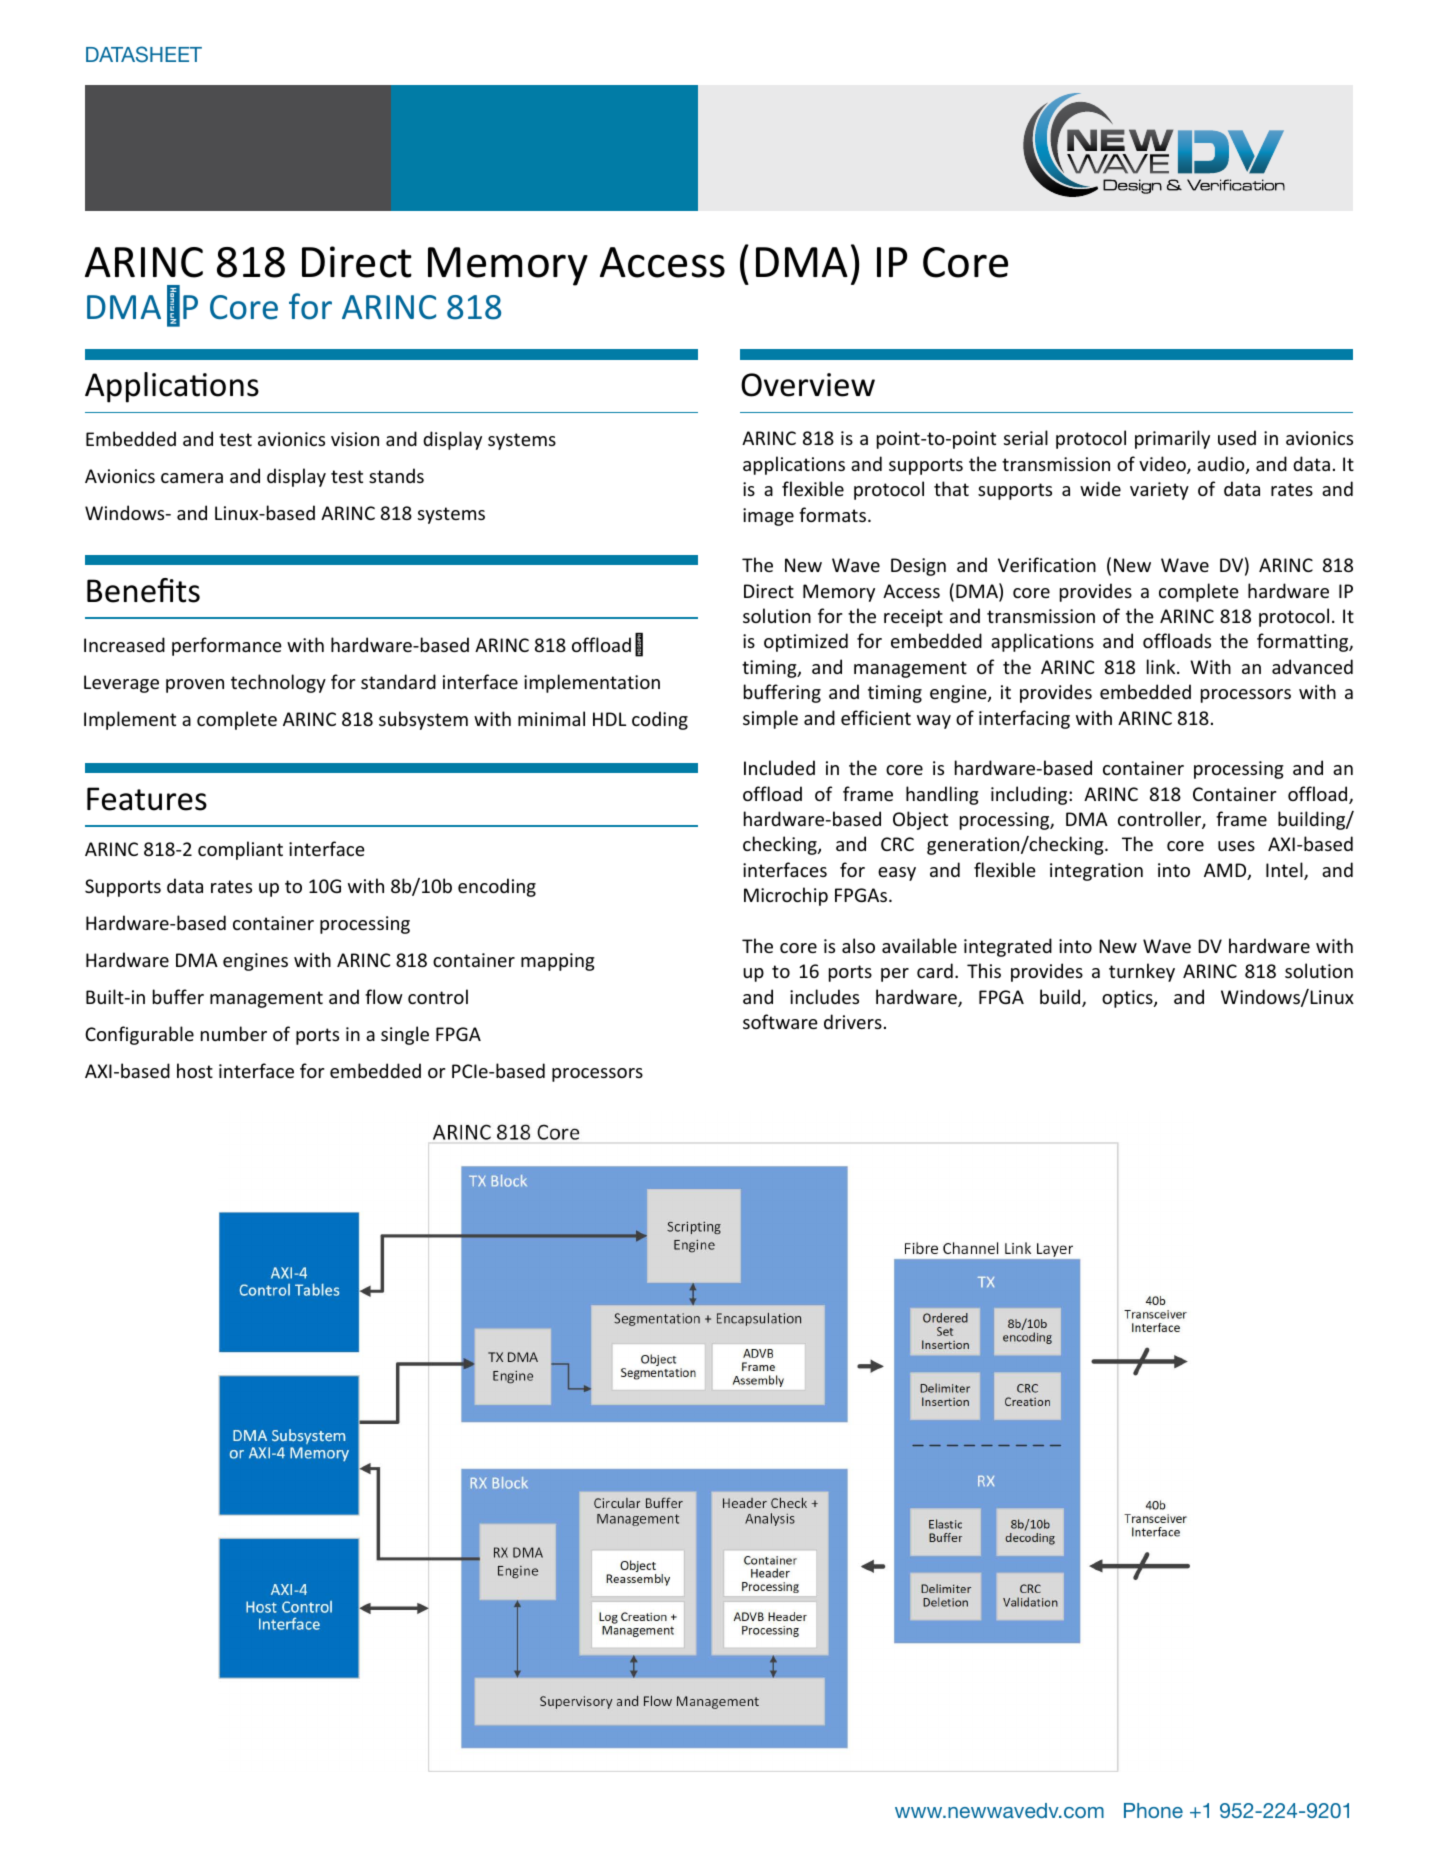  What do you see at coordinates (355, 439) in the screenshot?
I see `vision` at bounding box center [355, 439].
